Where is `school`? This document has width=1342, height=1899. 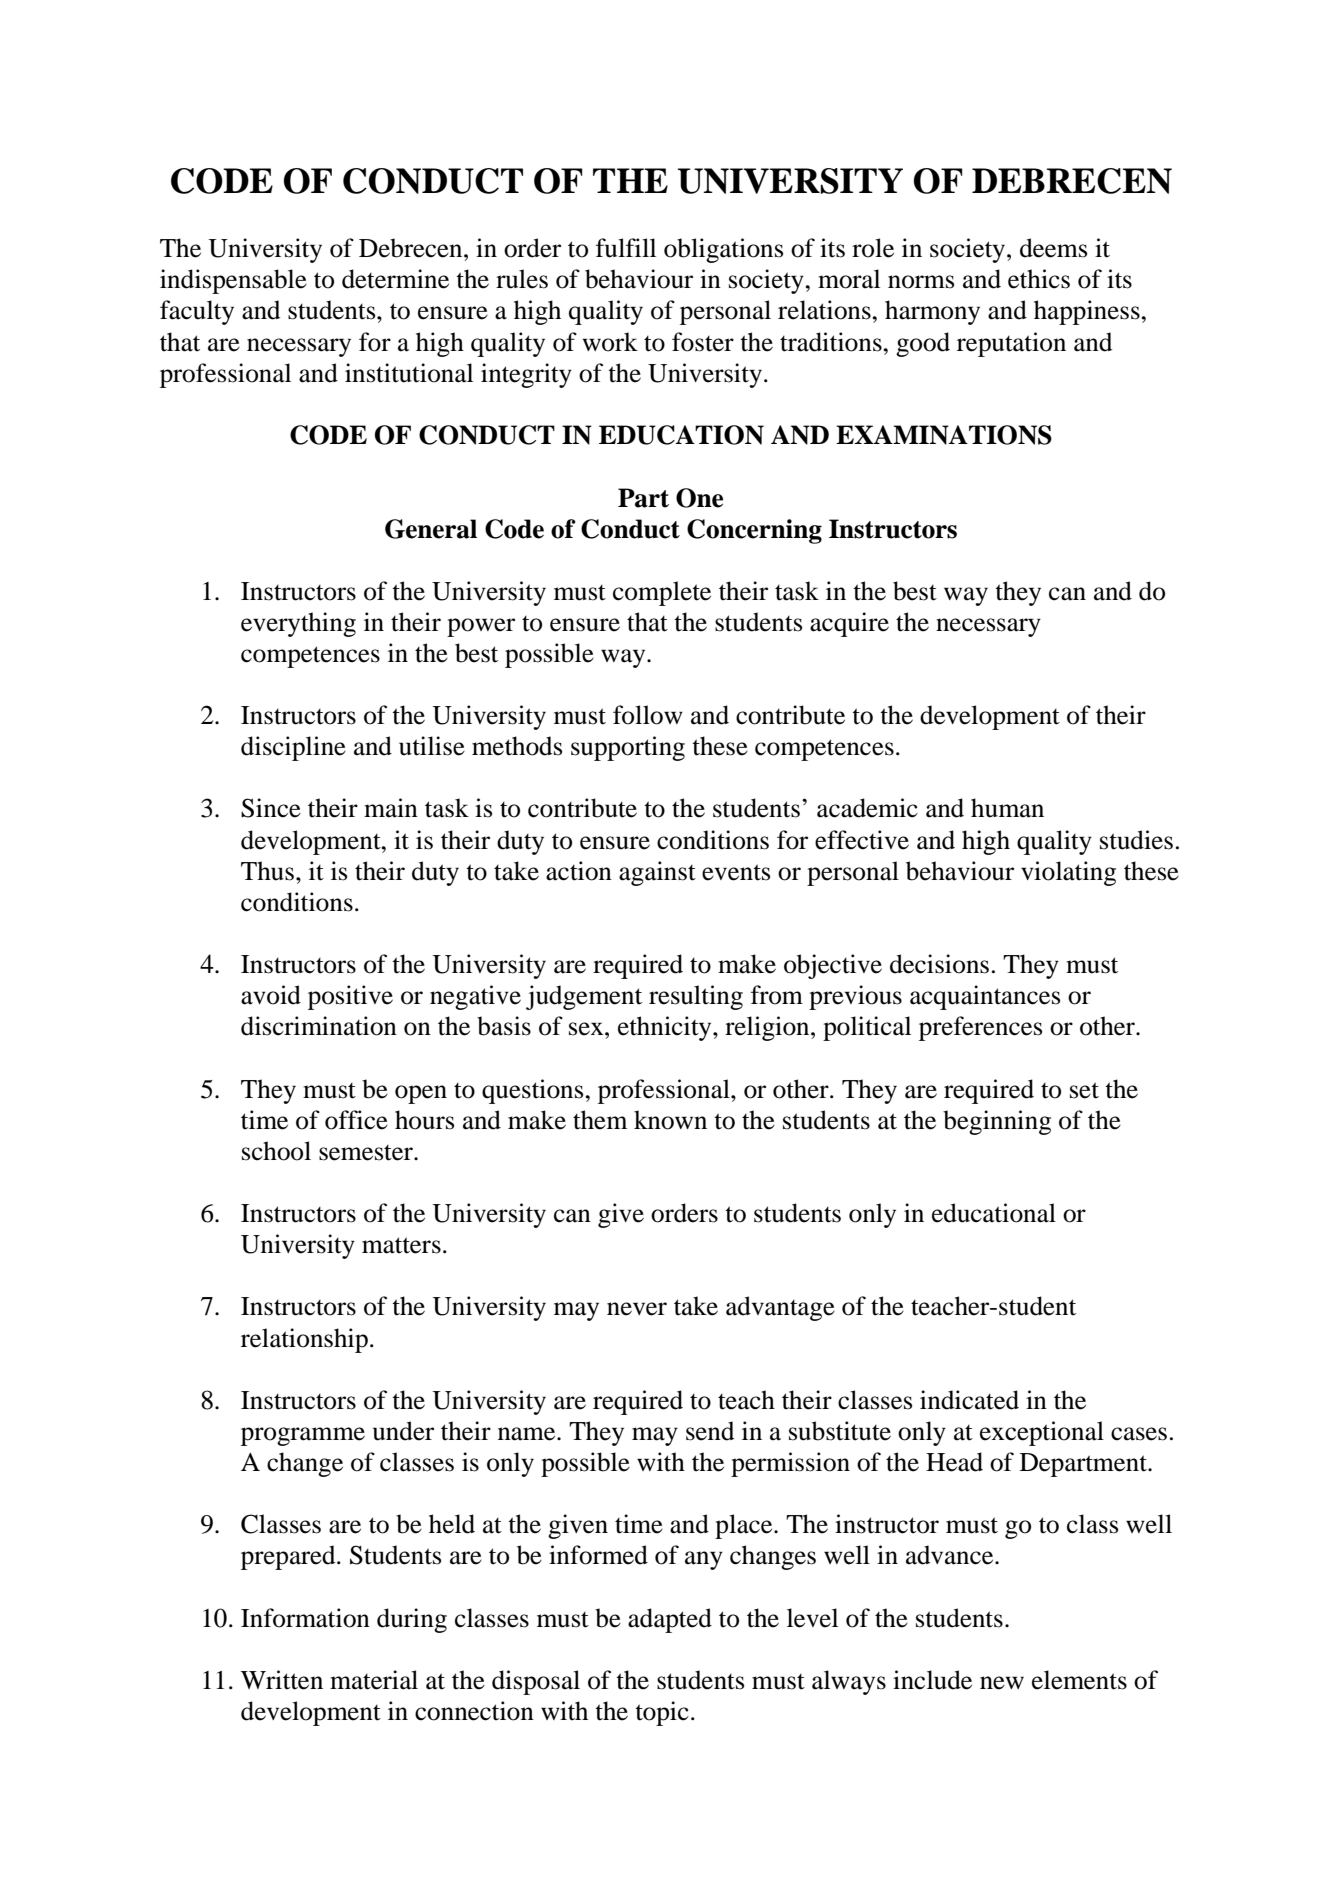
school is located at coordinates (276, 1151).
